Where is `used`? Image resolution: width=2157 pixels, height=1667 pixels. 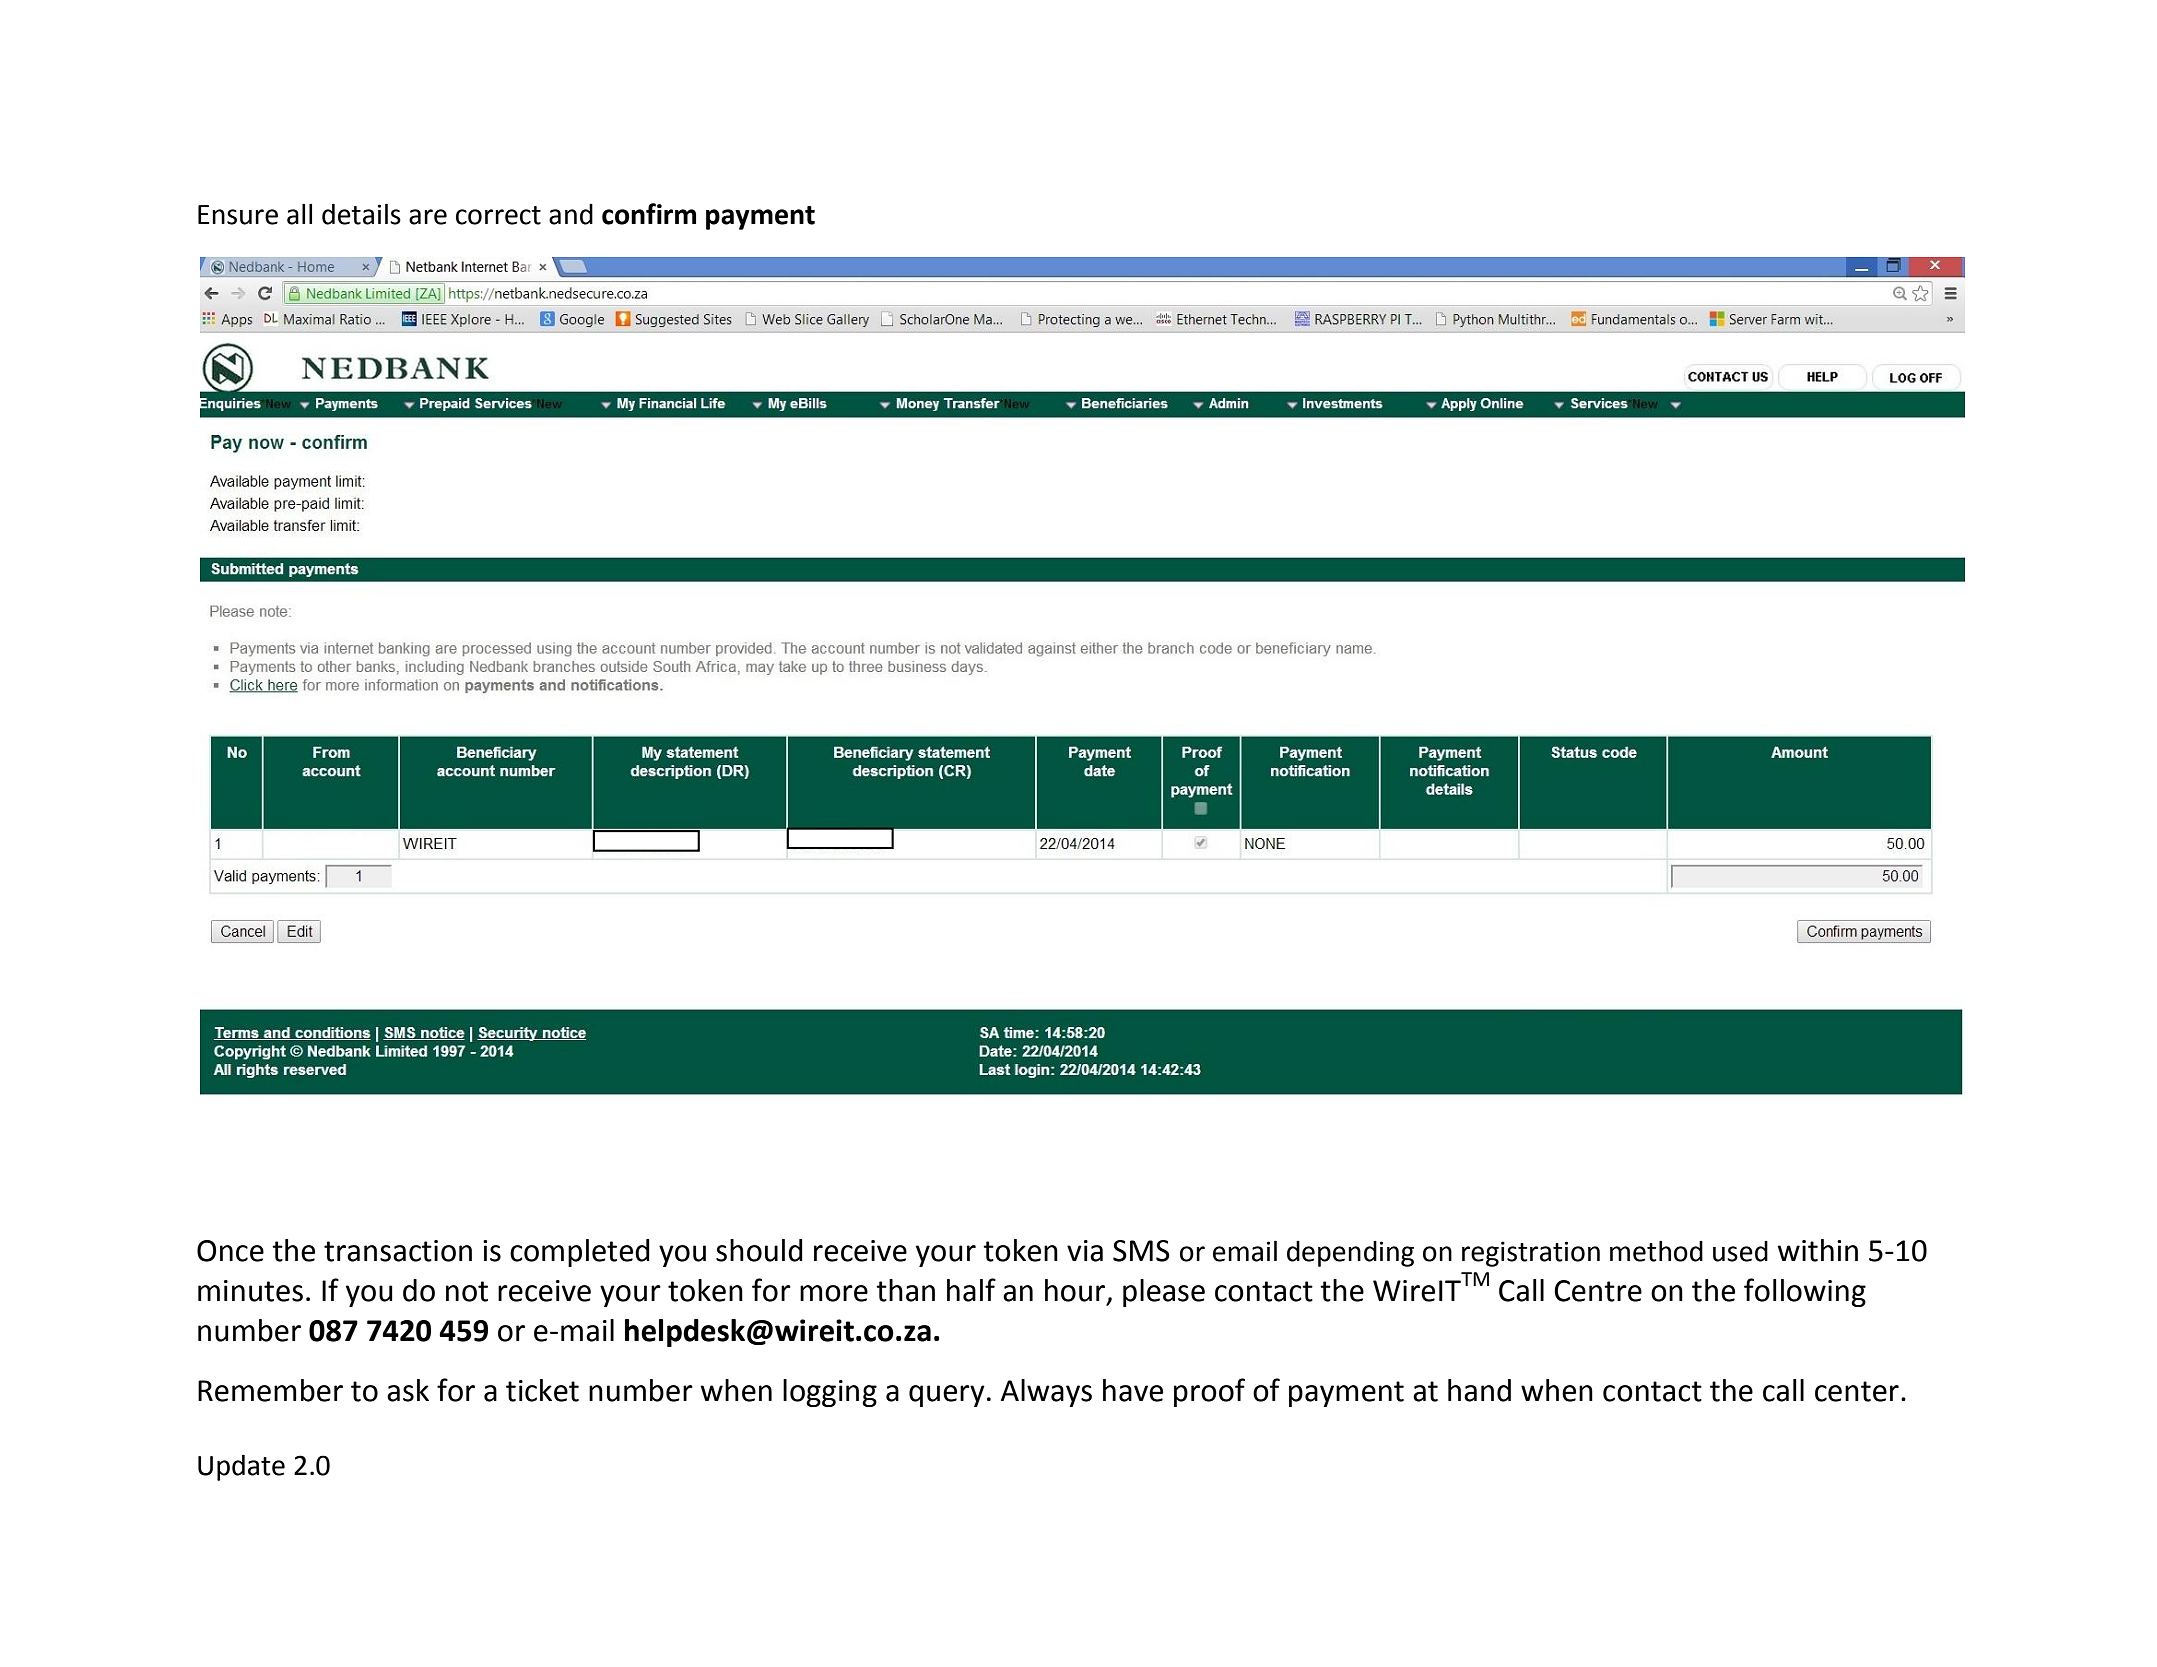
used is located at coordinates (1740, 1251).
